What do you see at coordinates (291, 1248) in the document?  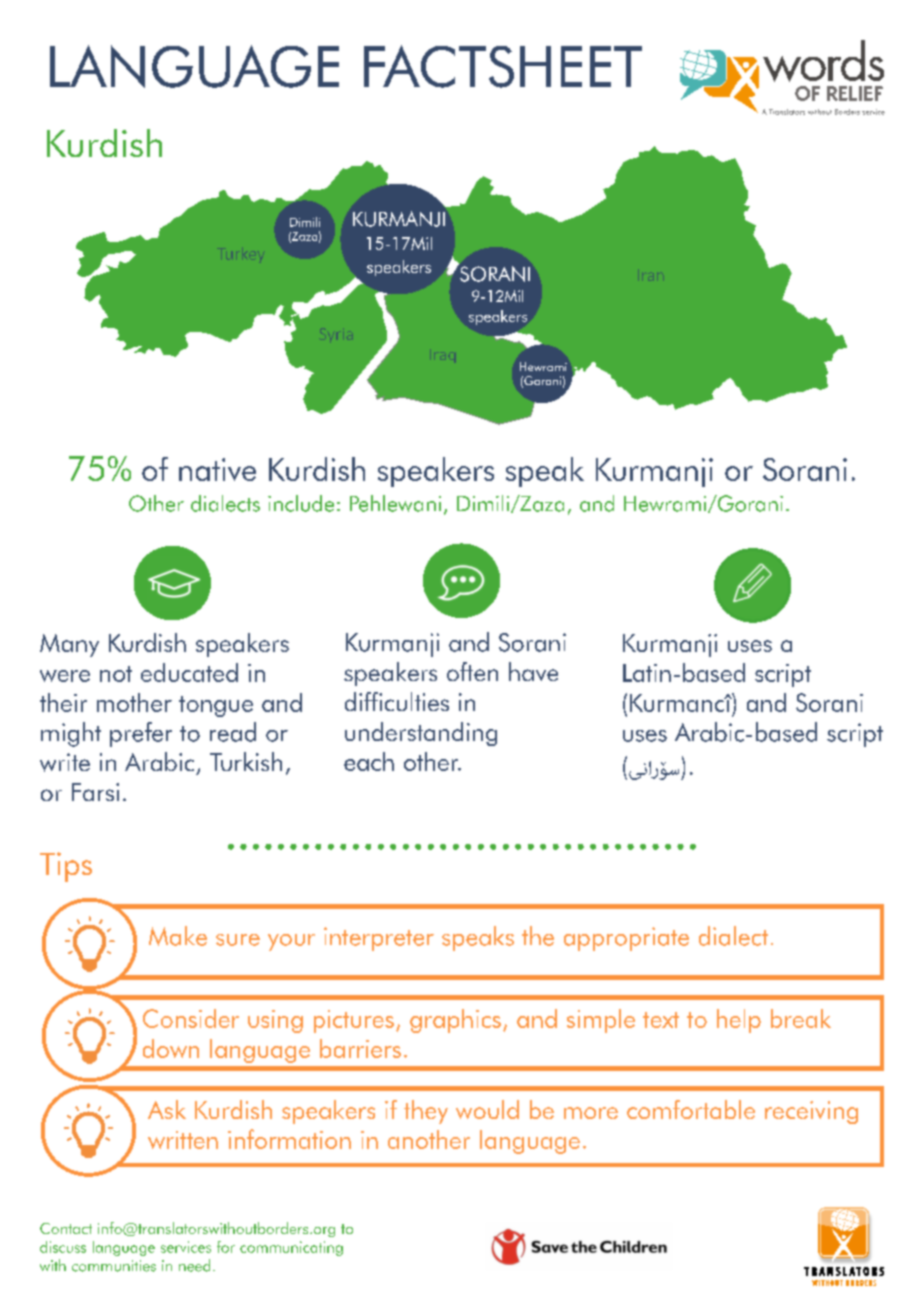 I see `communicating` at bounding box center [291, 1248].
